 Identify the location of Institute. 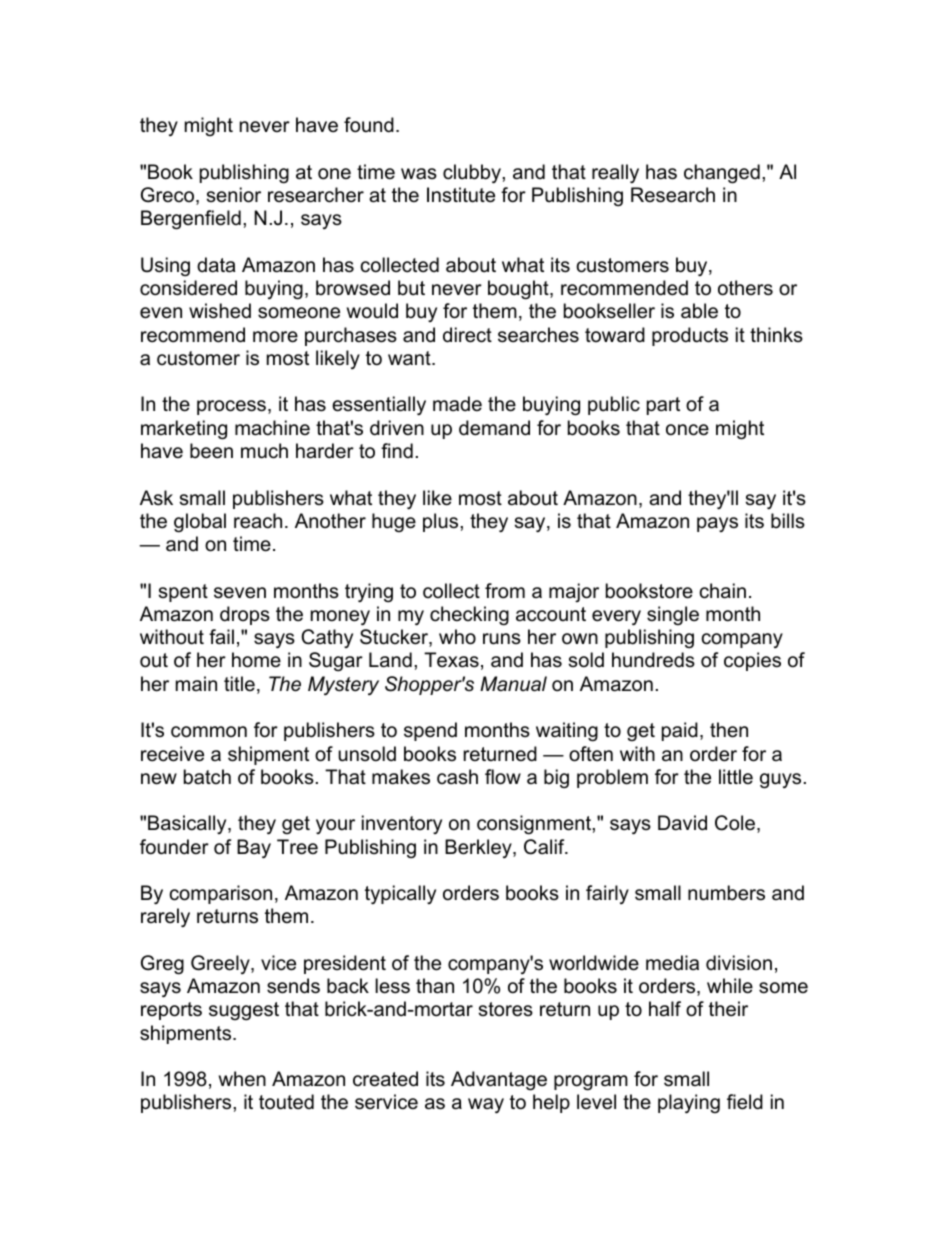
(461, 195).
